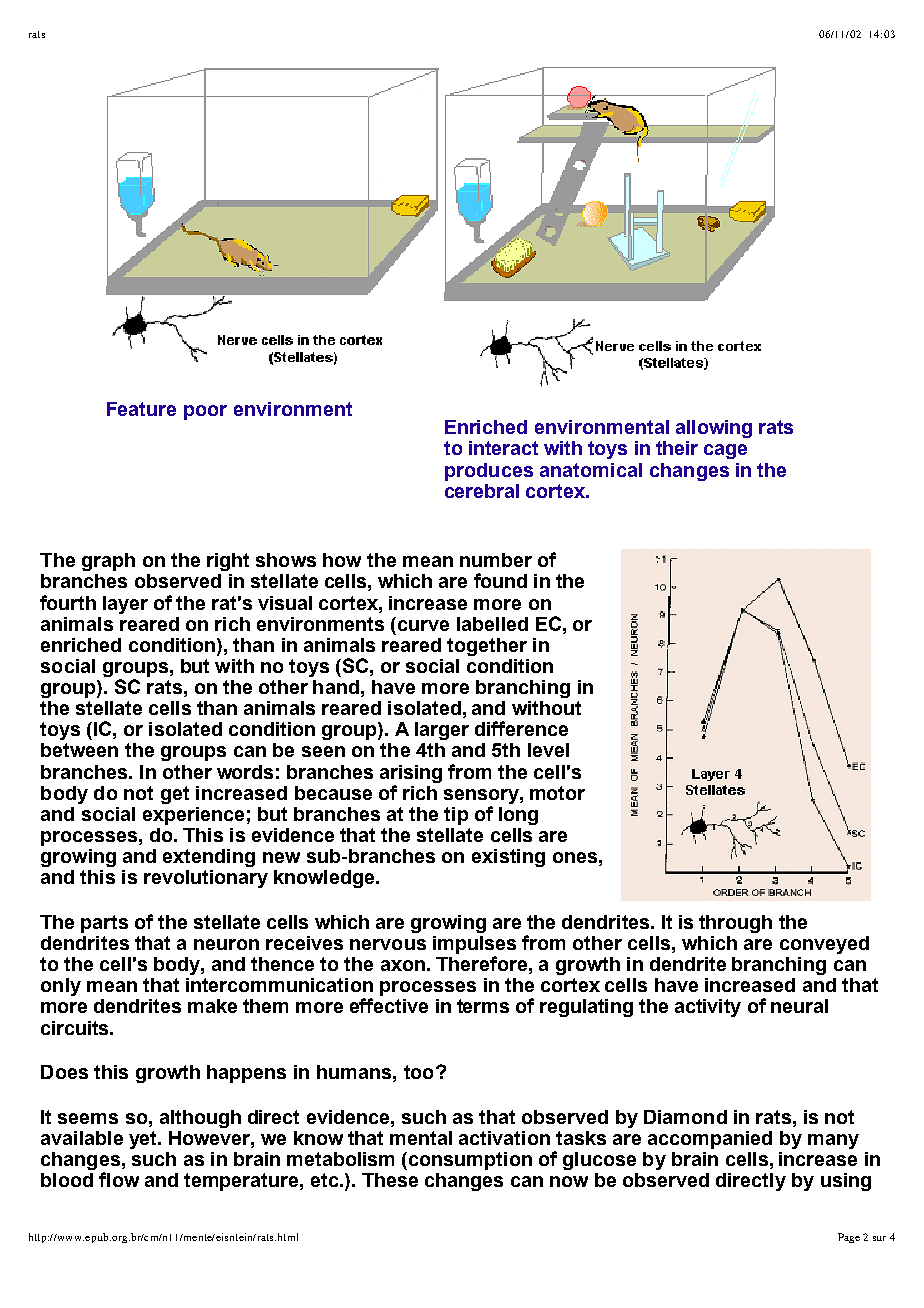 Image resolution: width=924 pixels, height=1308 pixels. What do you see at coordinates (503, 448) in the page?
I see `interact` at bounding box center [503, 448].
